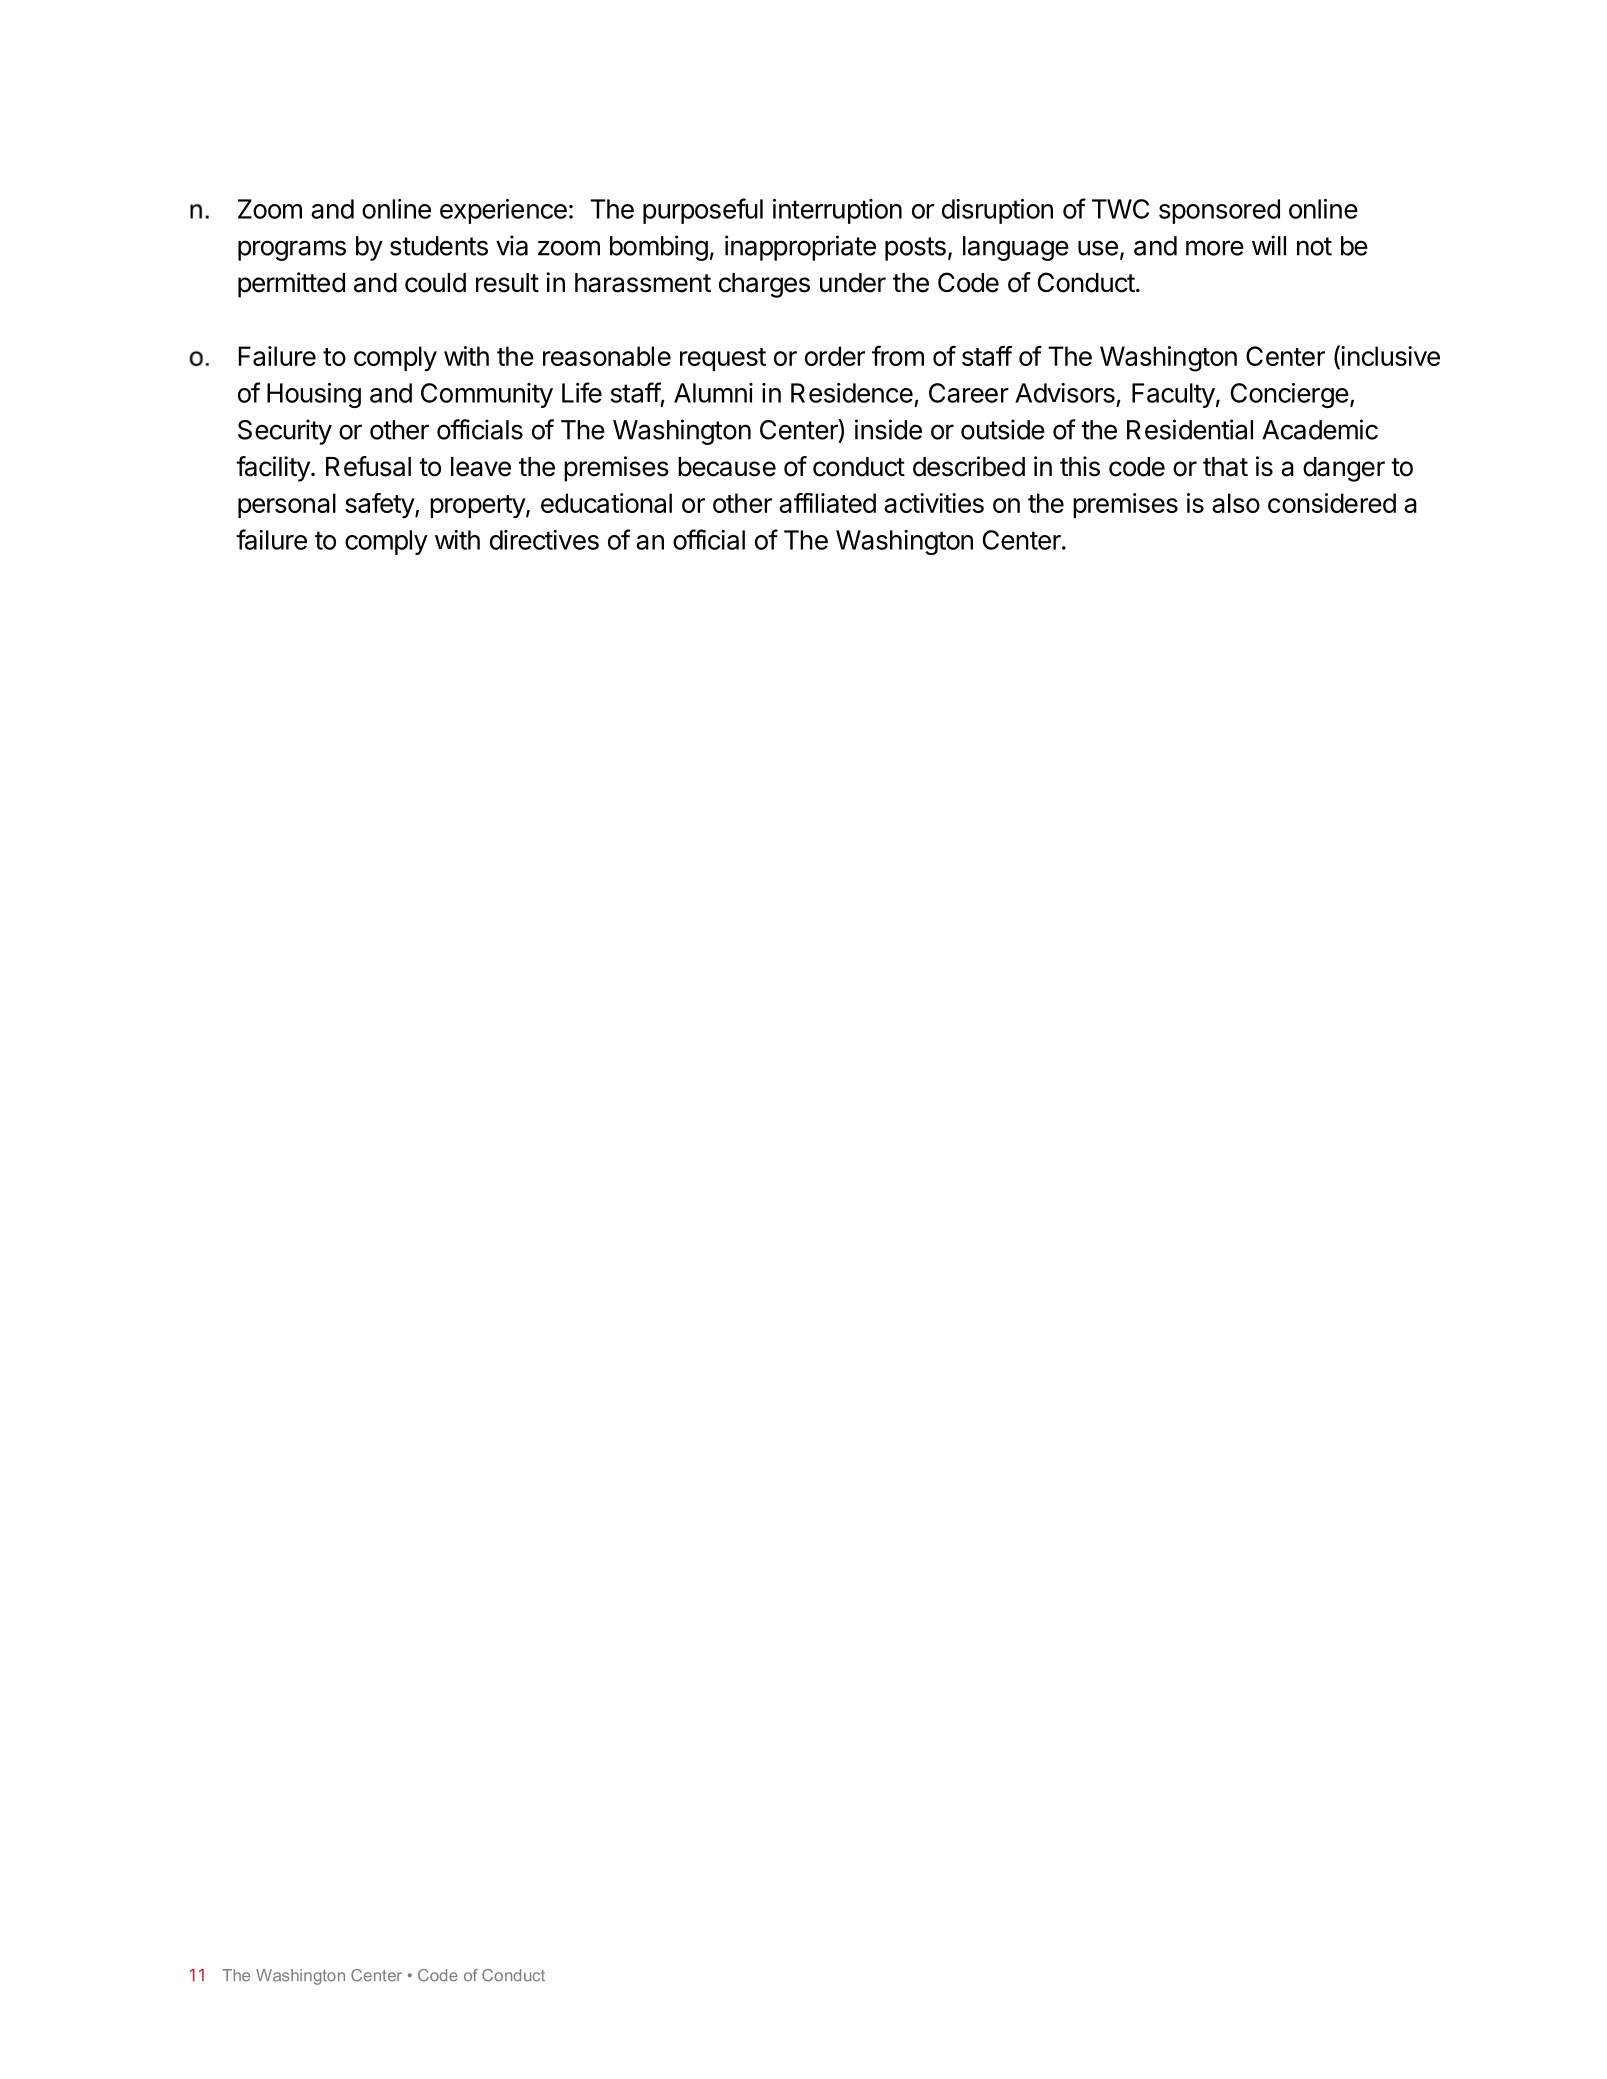  I want to click on experience, so click(503, 211).
